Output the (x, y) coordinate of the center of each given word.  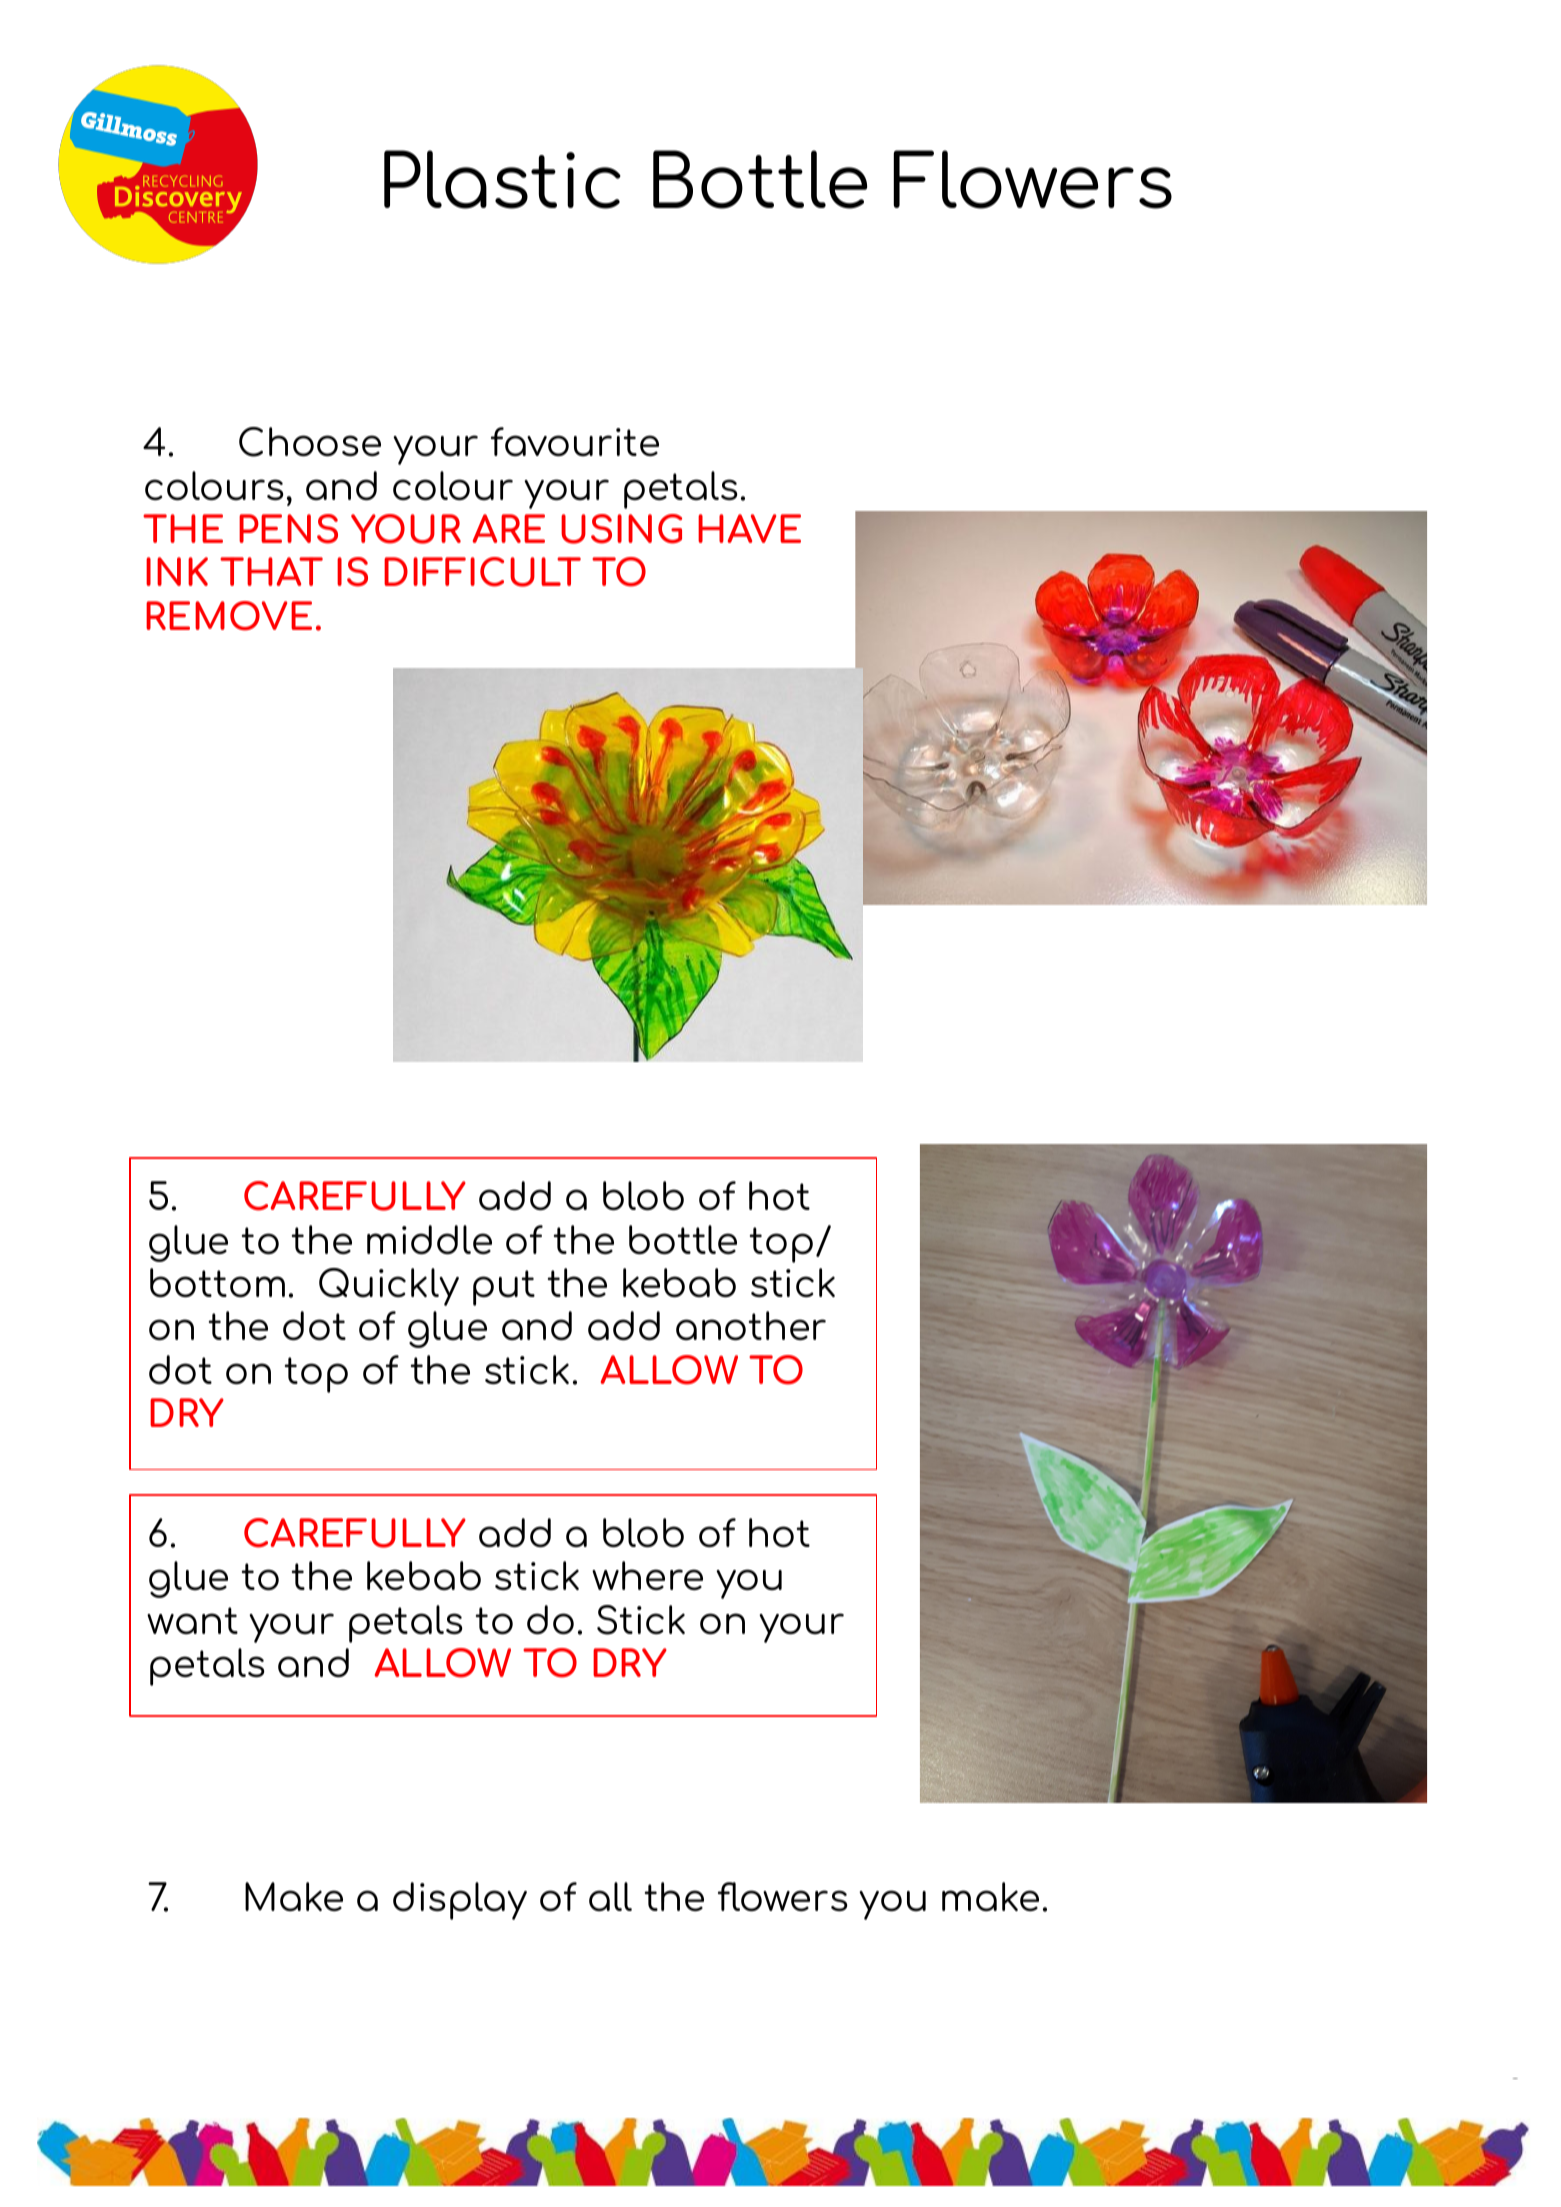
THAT (271, 571)
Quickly (389, 1287)
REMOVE (229, 616)
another (751, 1325)
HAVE (749, 528)
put (504, 1288)
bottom (217, 1282)
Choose (310, 442)
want (192, 1620)
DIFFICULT (482, 572)
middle (429, 1239)
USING (621, 529)
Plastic (502, 179)
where (647, 1575)
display (460, 1901)
